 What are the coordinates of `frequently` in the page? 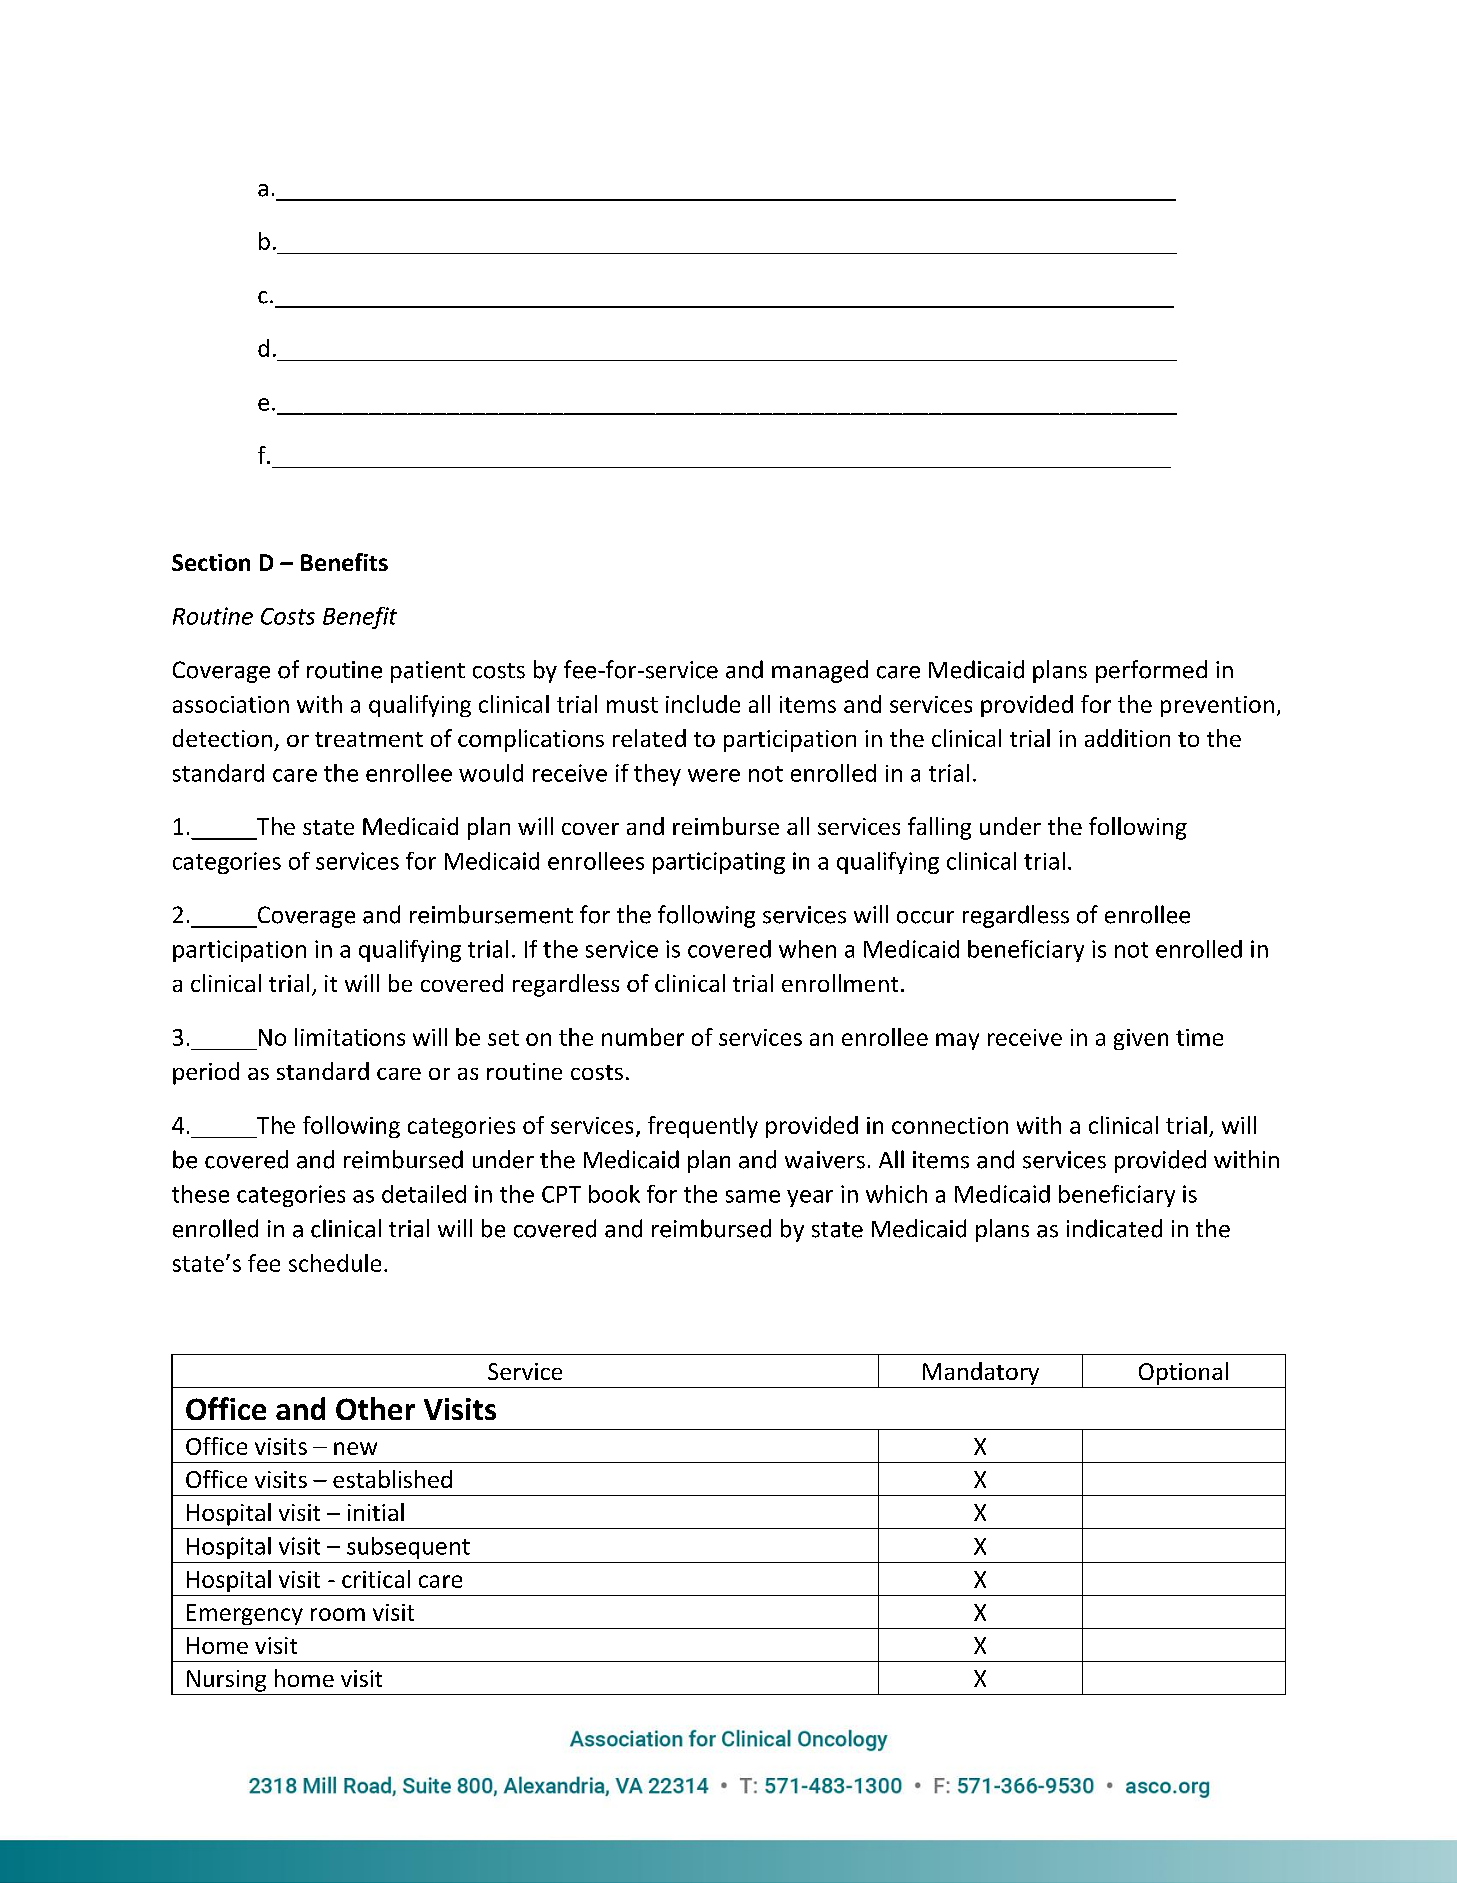 It's located at (703, 1127).
